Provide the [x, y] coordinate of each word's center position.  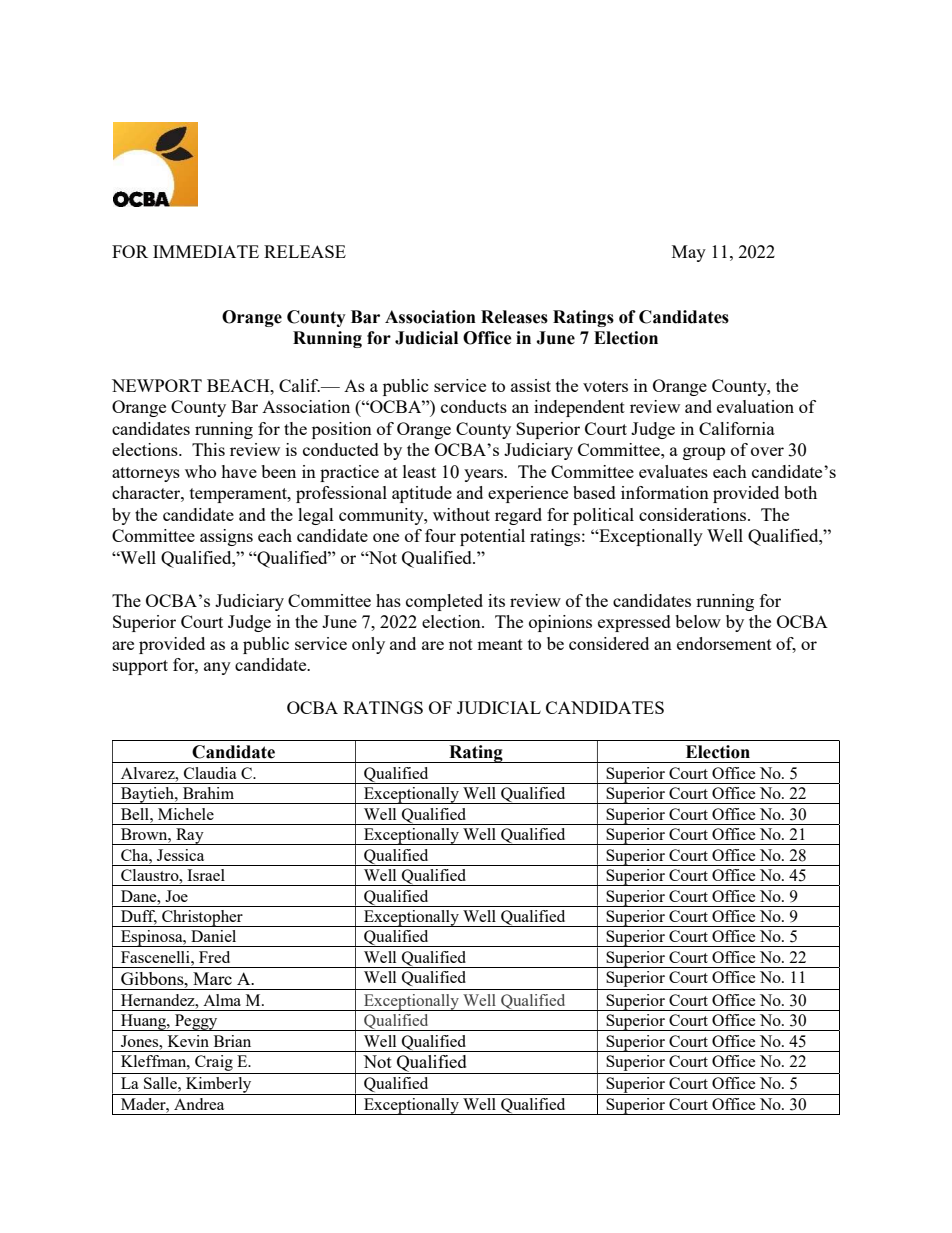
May [689, 253]
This [208, 449]
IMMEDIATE [206, 251]
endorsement [724, 643]
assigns [226, 537]
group [704, 453]
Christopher [202, 918]
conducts [474, 406]
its [496, 600]
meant [500, 644]
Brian [232, 1041]
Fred [214, 957]
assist [531, 385]
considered [609, 643]
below [698, 621]
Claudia [210, 773]
